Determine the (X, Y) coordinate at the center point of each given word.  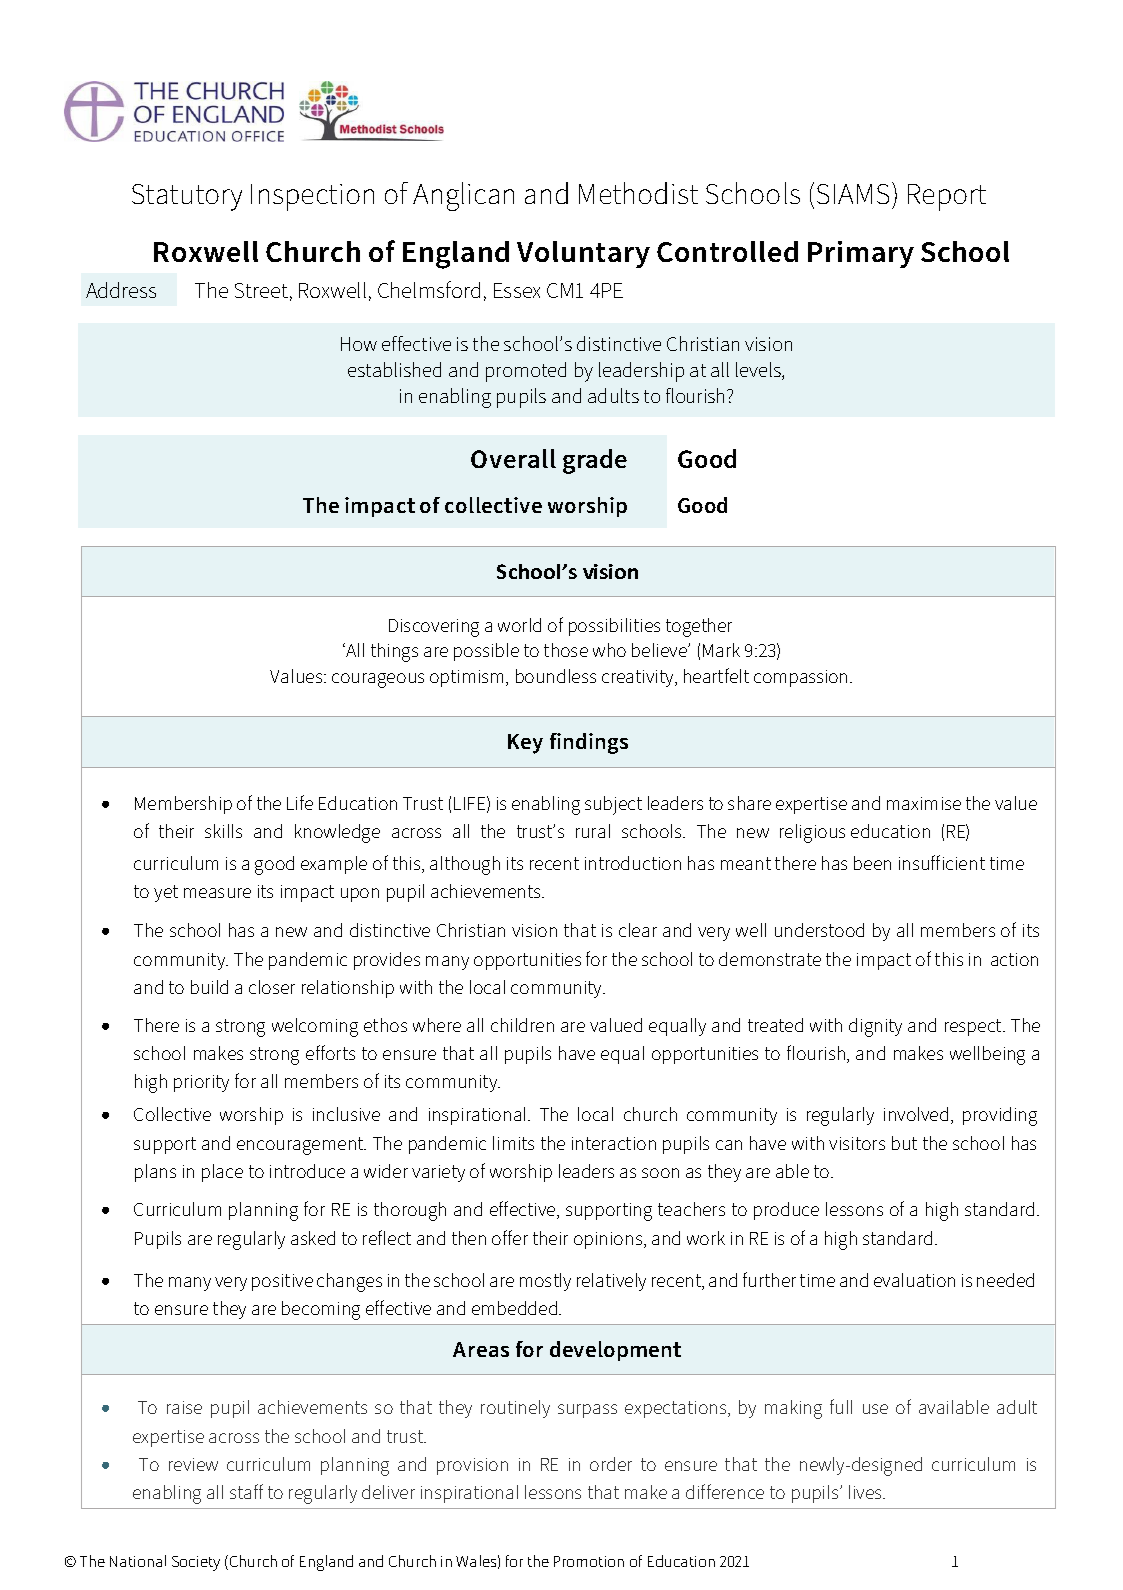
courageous (378, 680)
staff (246, 1491)
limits (513, 1143)
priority (201, 1083)
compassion (800, 678)
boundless (556, 676)
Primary (861, 254)
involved (916, 1114)
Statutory (187, 197)
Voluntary (583, 254)
